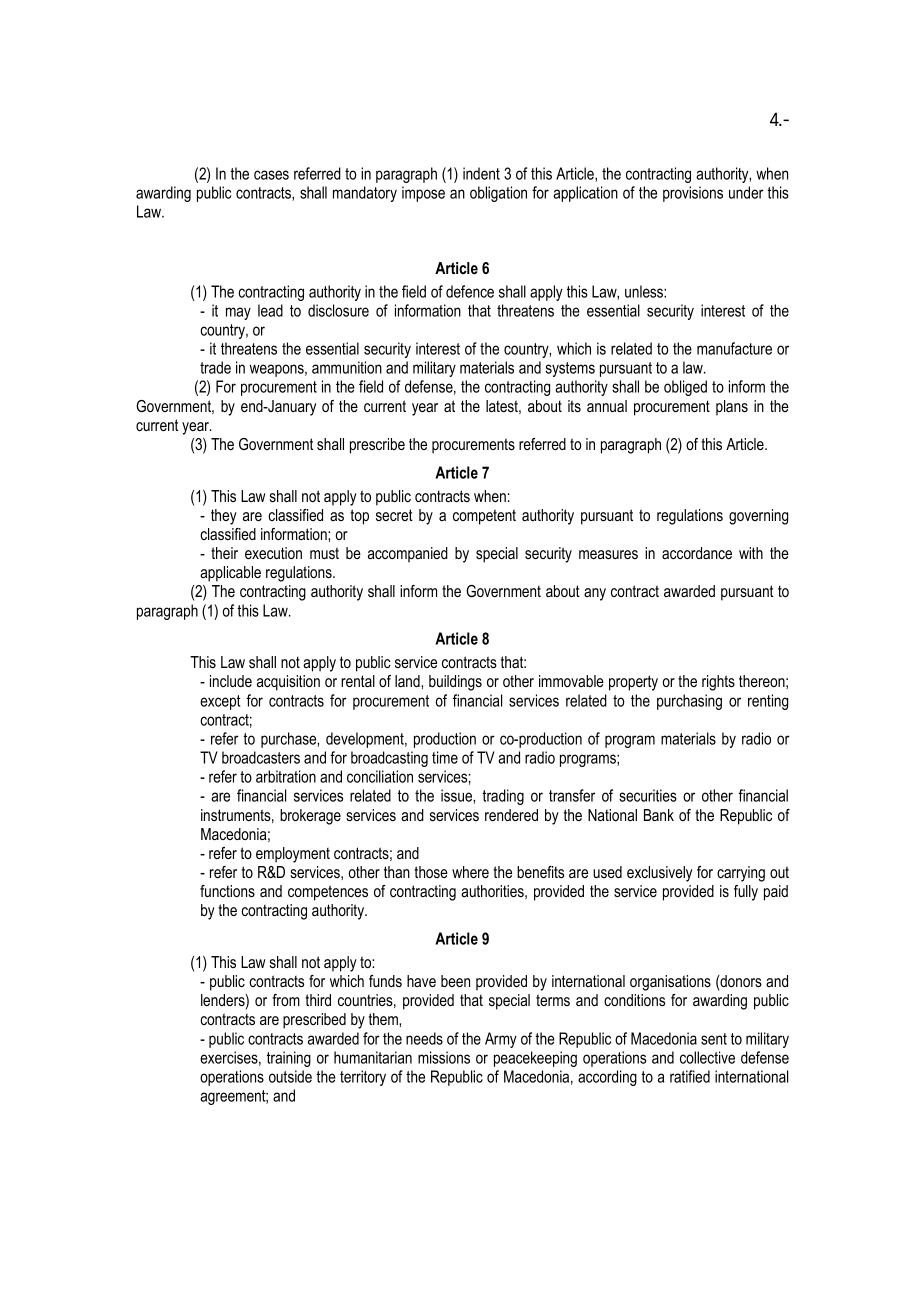 The height and width of the screenshot is (1308, 924). Describe the element at coordinates (501, 1040) in the screenshot. I see `Army` at that location.
